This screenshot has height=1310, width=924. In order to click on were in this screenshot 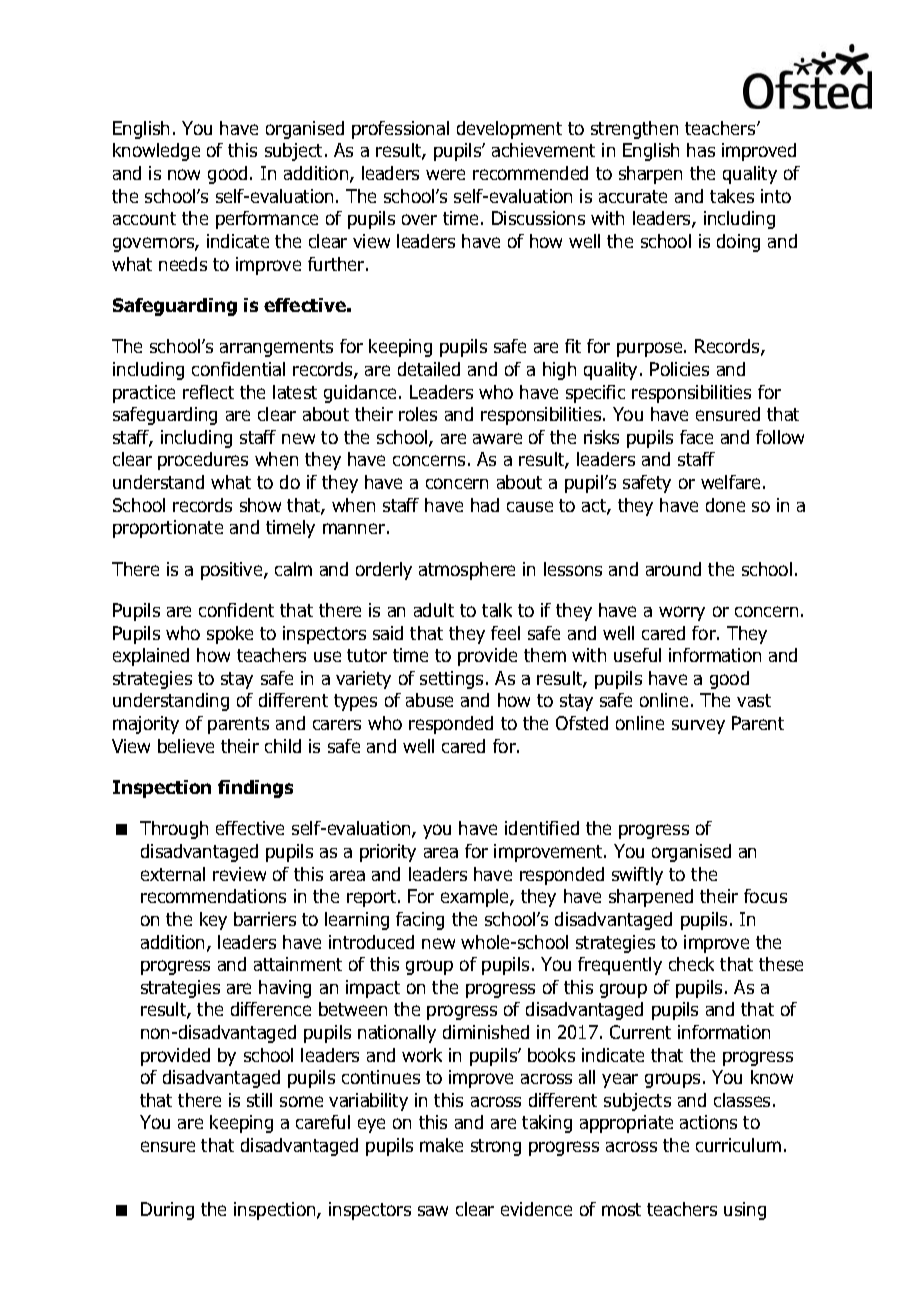, I will do `click(445, 174)`.
